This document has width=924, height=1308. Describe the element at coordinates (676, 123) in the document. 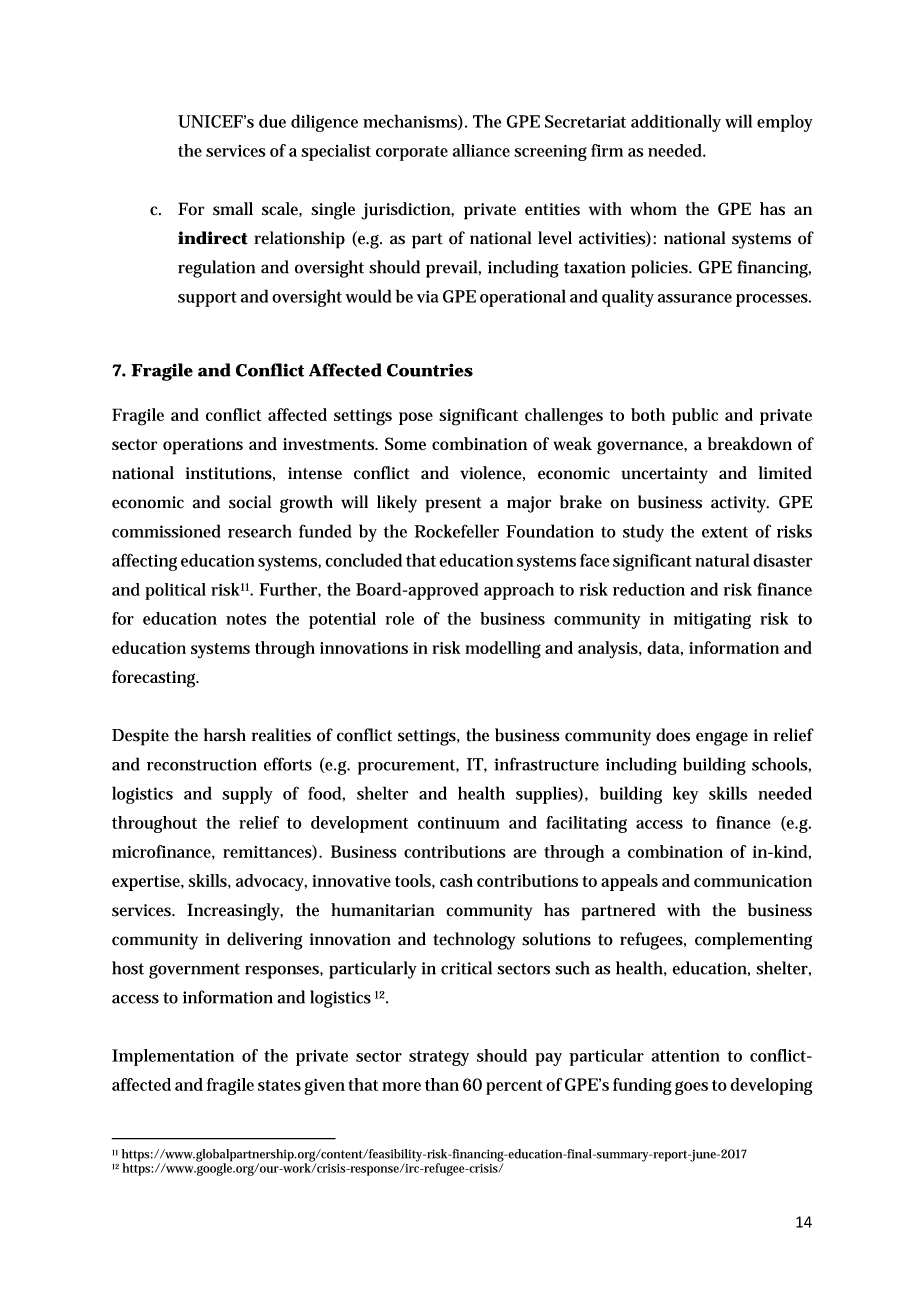

I see `additionally` at that location.
